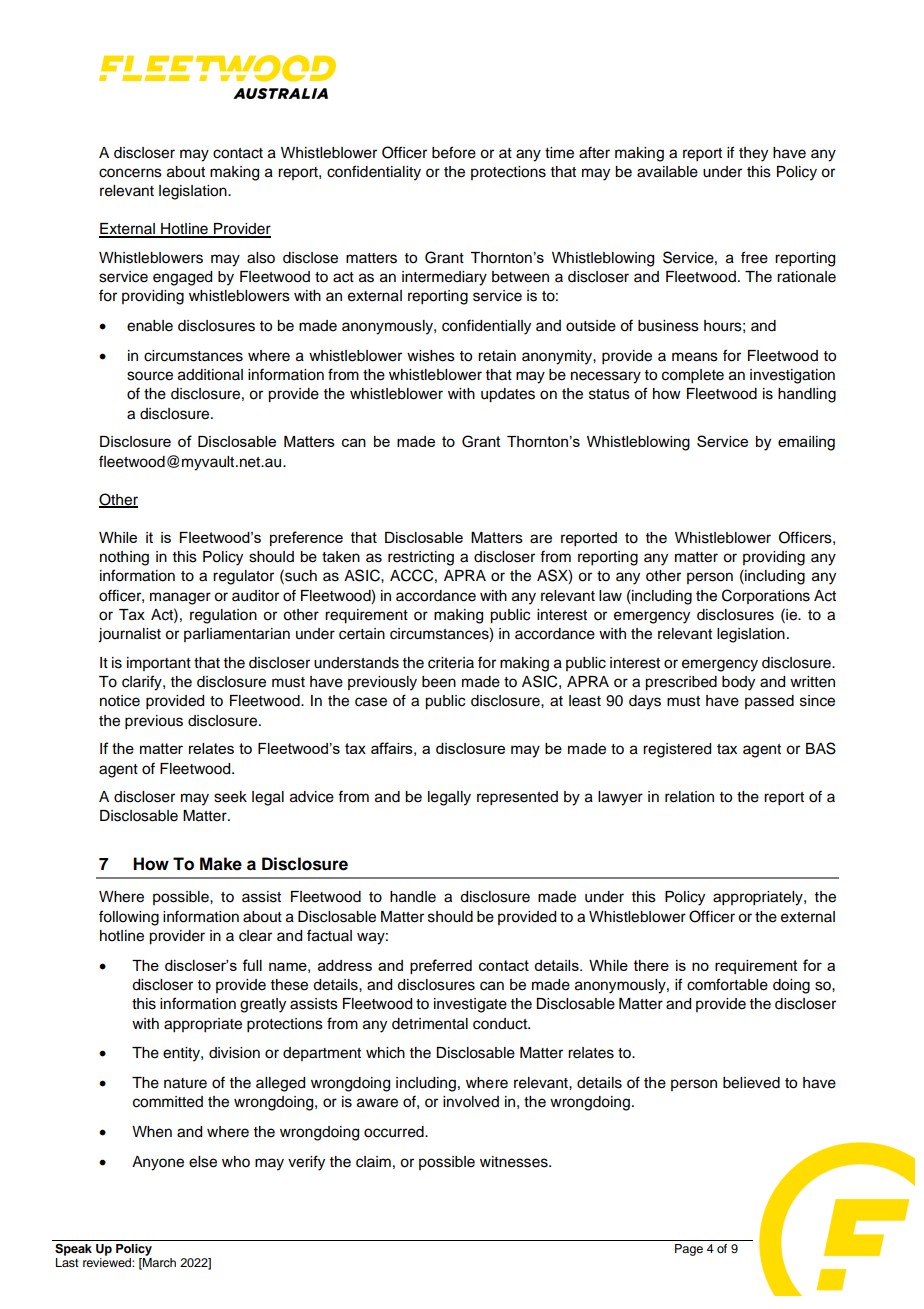 The image size is (924, 1309). I want to click on body, so click(738, 683).
